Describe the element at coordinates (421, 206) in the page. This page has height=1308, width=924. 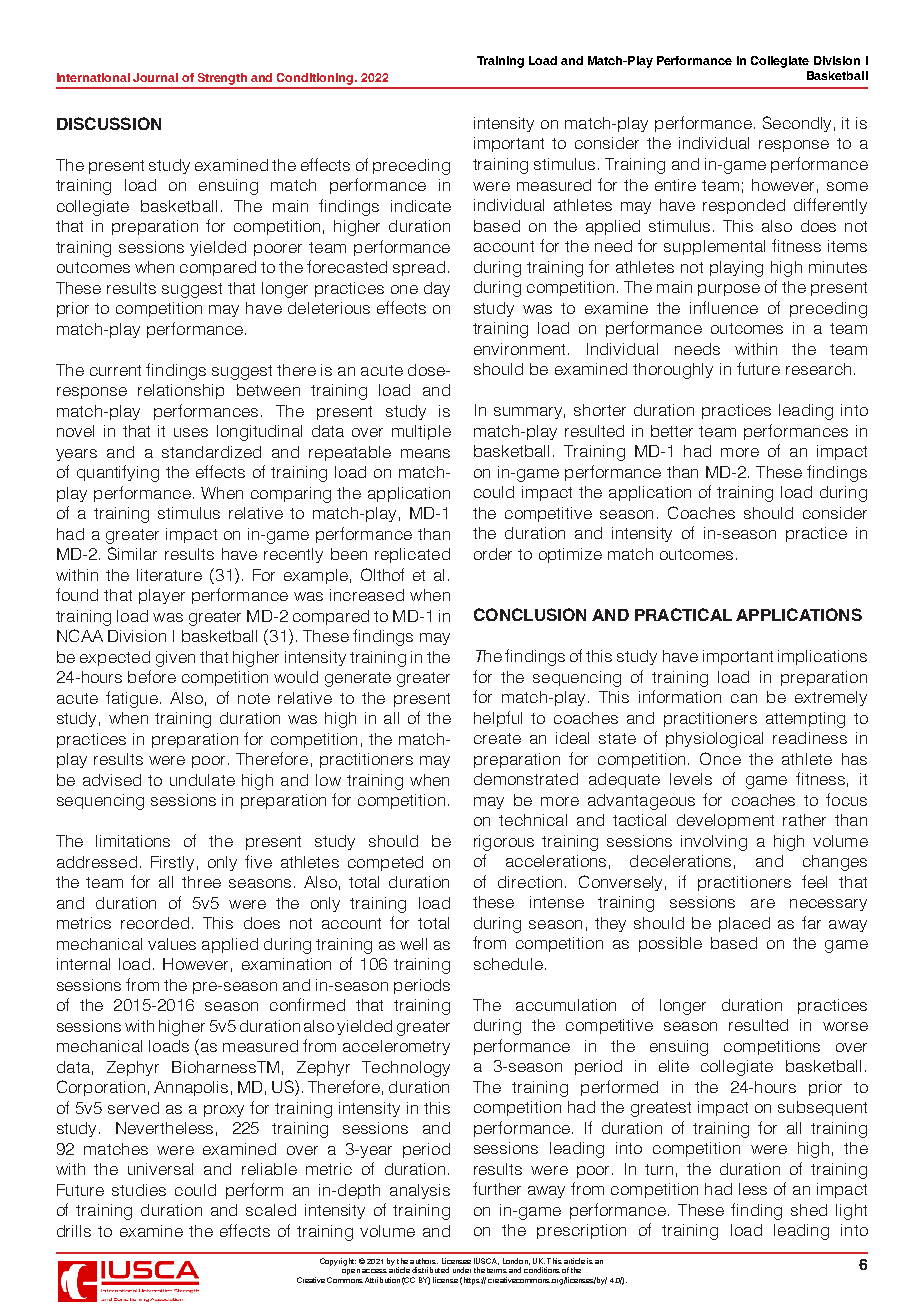
I see `indicate` at that location.
